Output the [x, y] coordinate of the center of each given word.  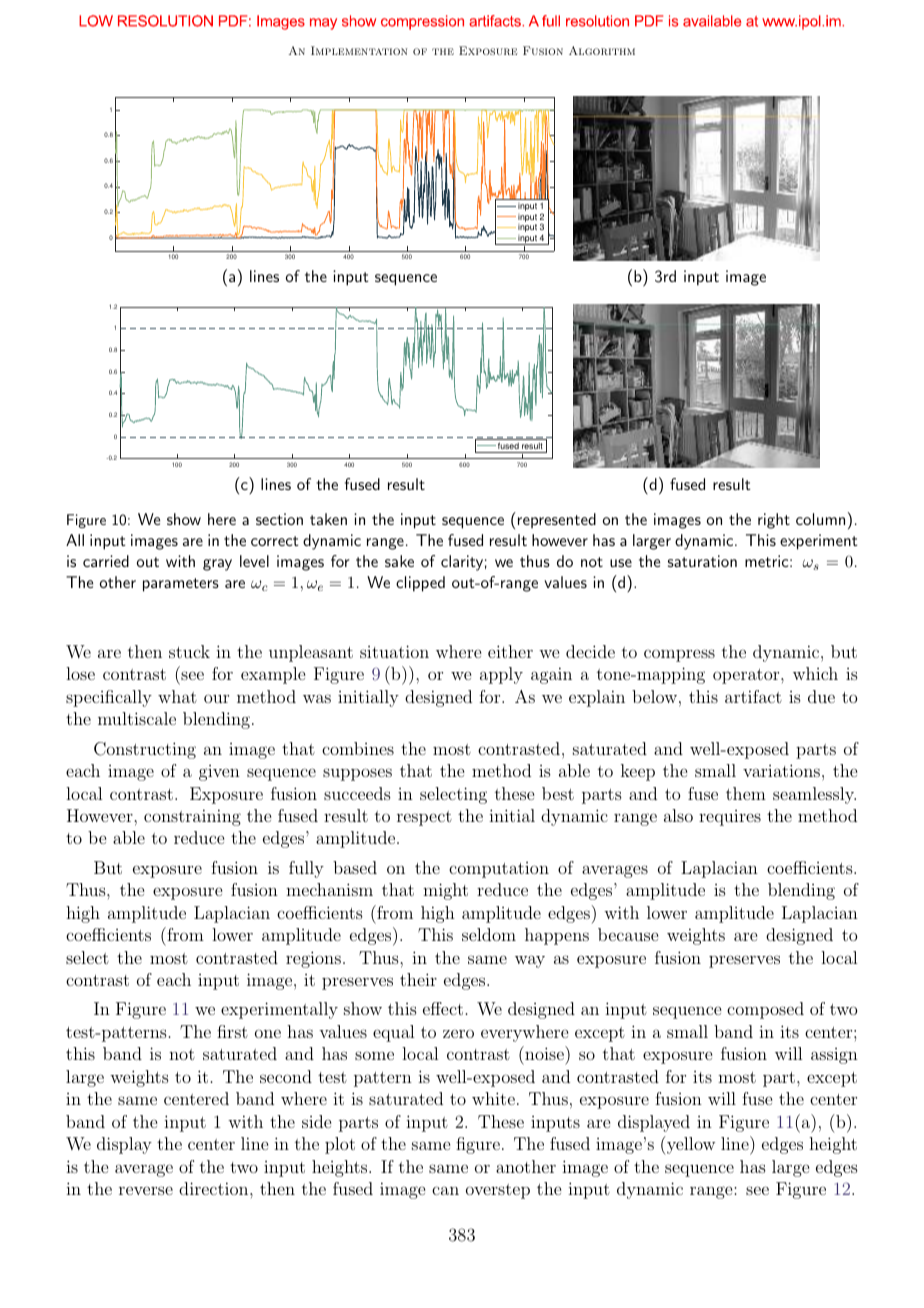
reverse [146, 1190]
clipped [420, 584]
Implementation [359, 50]
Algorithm [602, 50]
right [774, 521]
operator [747, 676]
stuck [189, 651]
